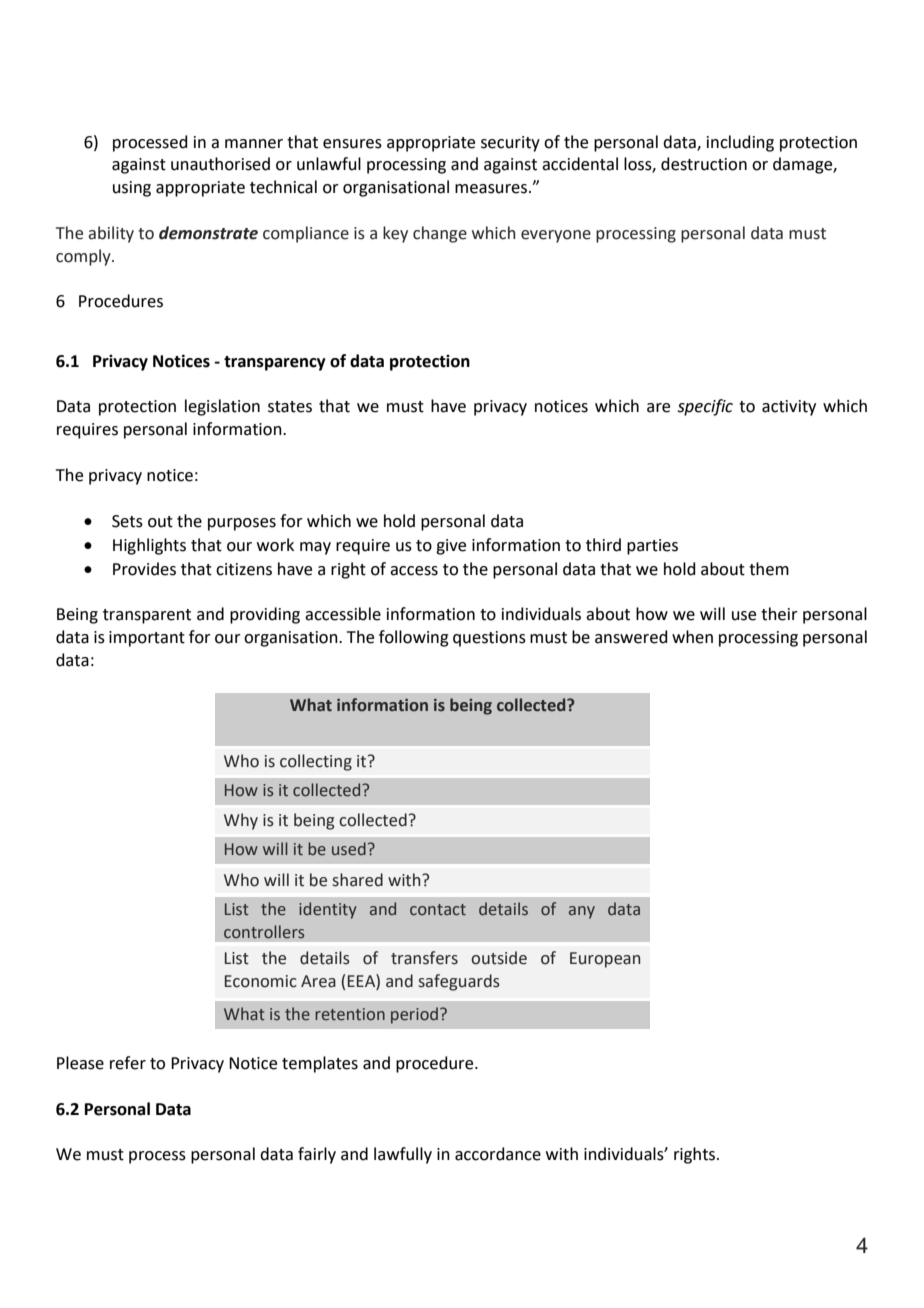  What do you see at coordinates (704, 164) in the screenshot?
I see `destruction` at bounding box center [704, 164].
